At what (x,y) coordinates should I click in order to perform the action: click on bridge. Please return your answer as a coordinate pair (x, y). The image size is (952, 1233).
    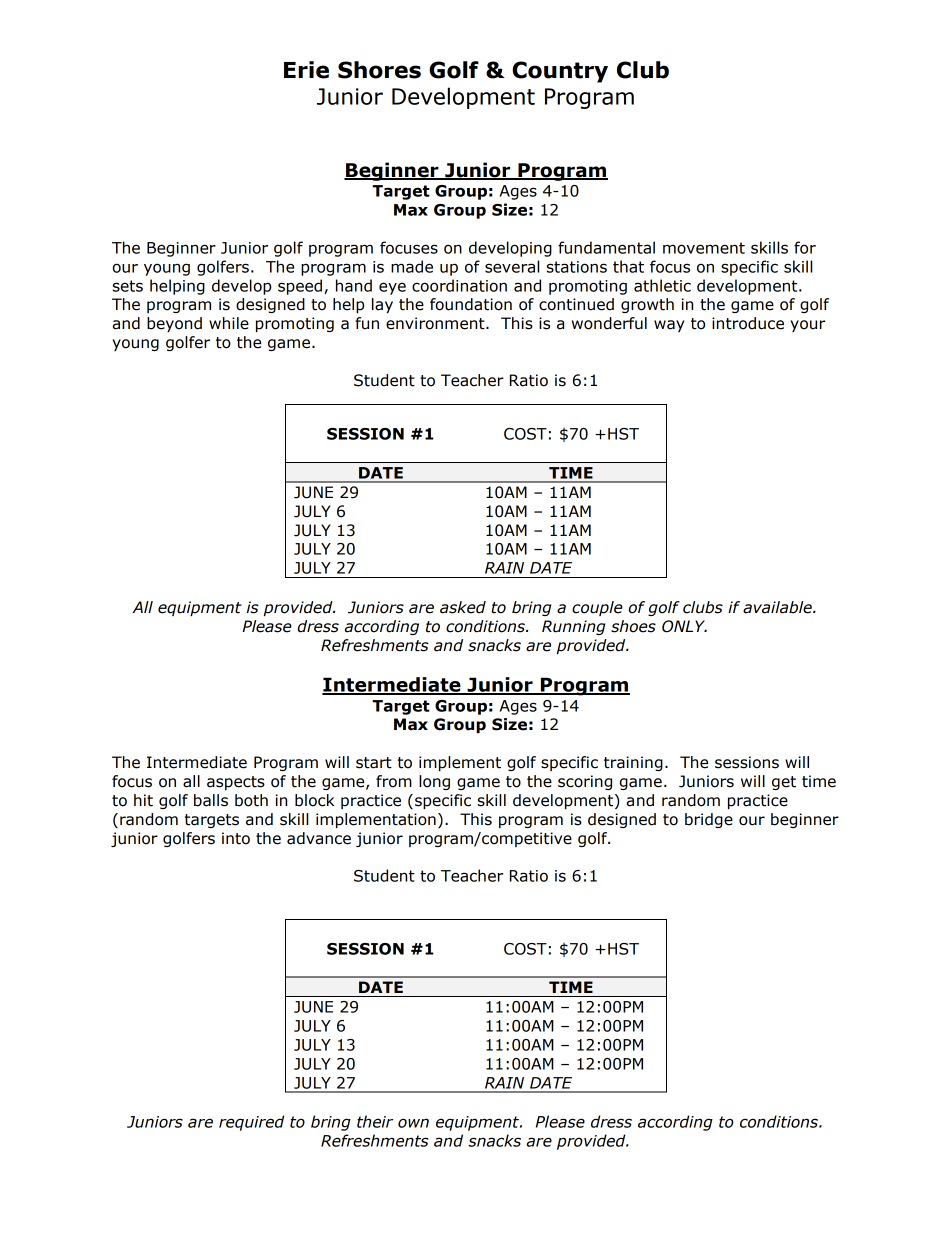
    Looking at the image, I should click on (709, 820).
